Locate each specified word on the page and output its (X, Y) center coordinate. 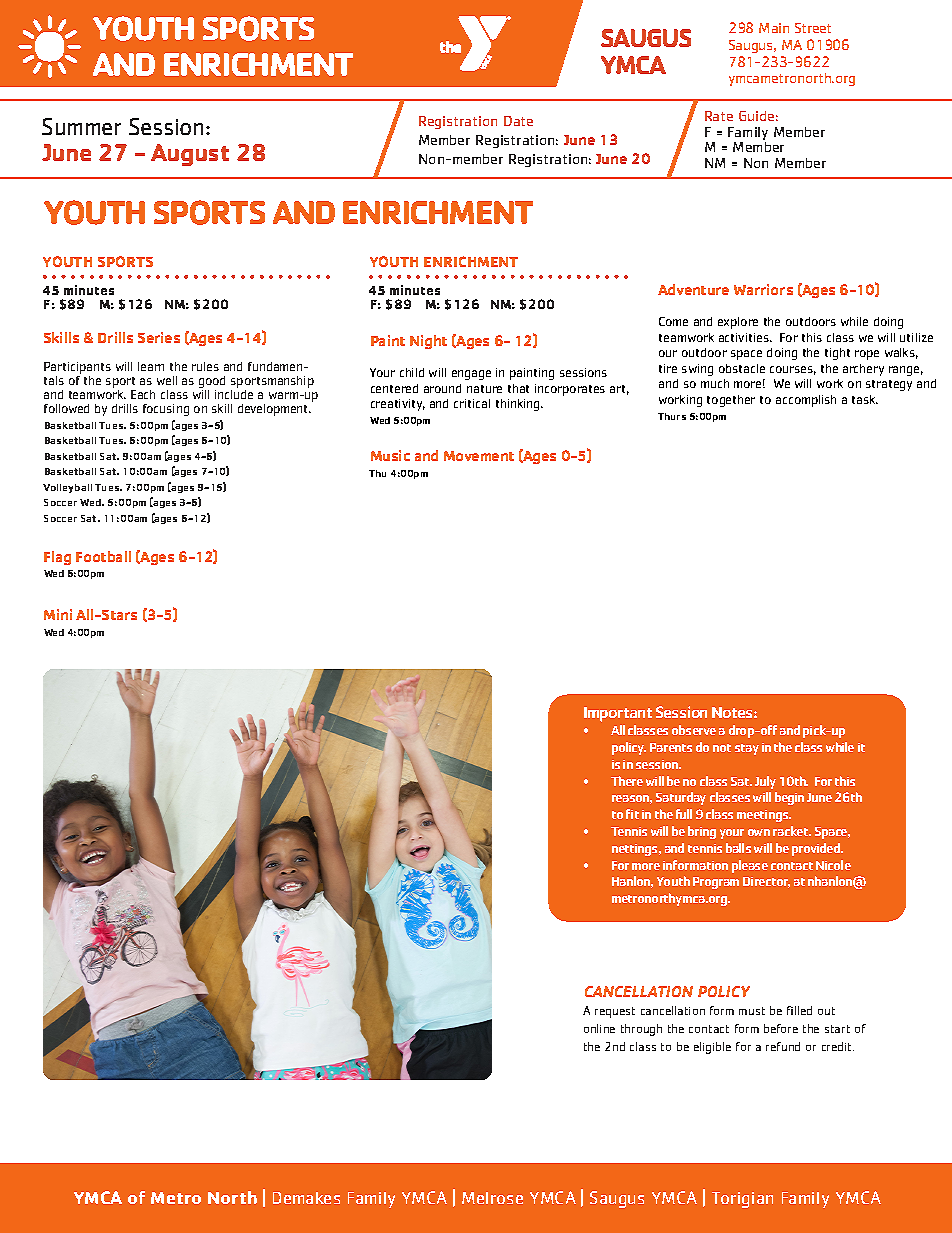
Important (618, 714)
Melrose (492, 1198)
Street (813, 28)
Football (103, 556)
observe (694, 730)
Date (518, 121)
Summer (81, 126)
